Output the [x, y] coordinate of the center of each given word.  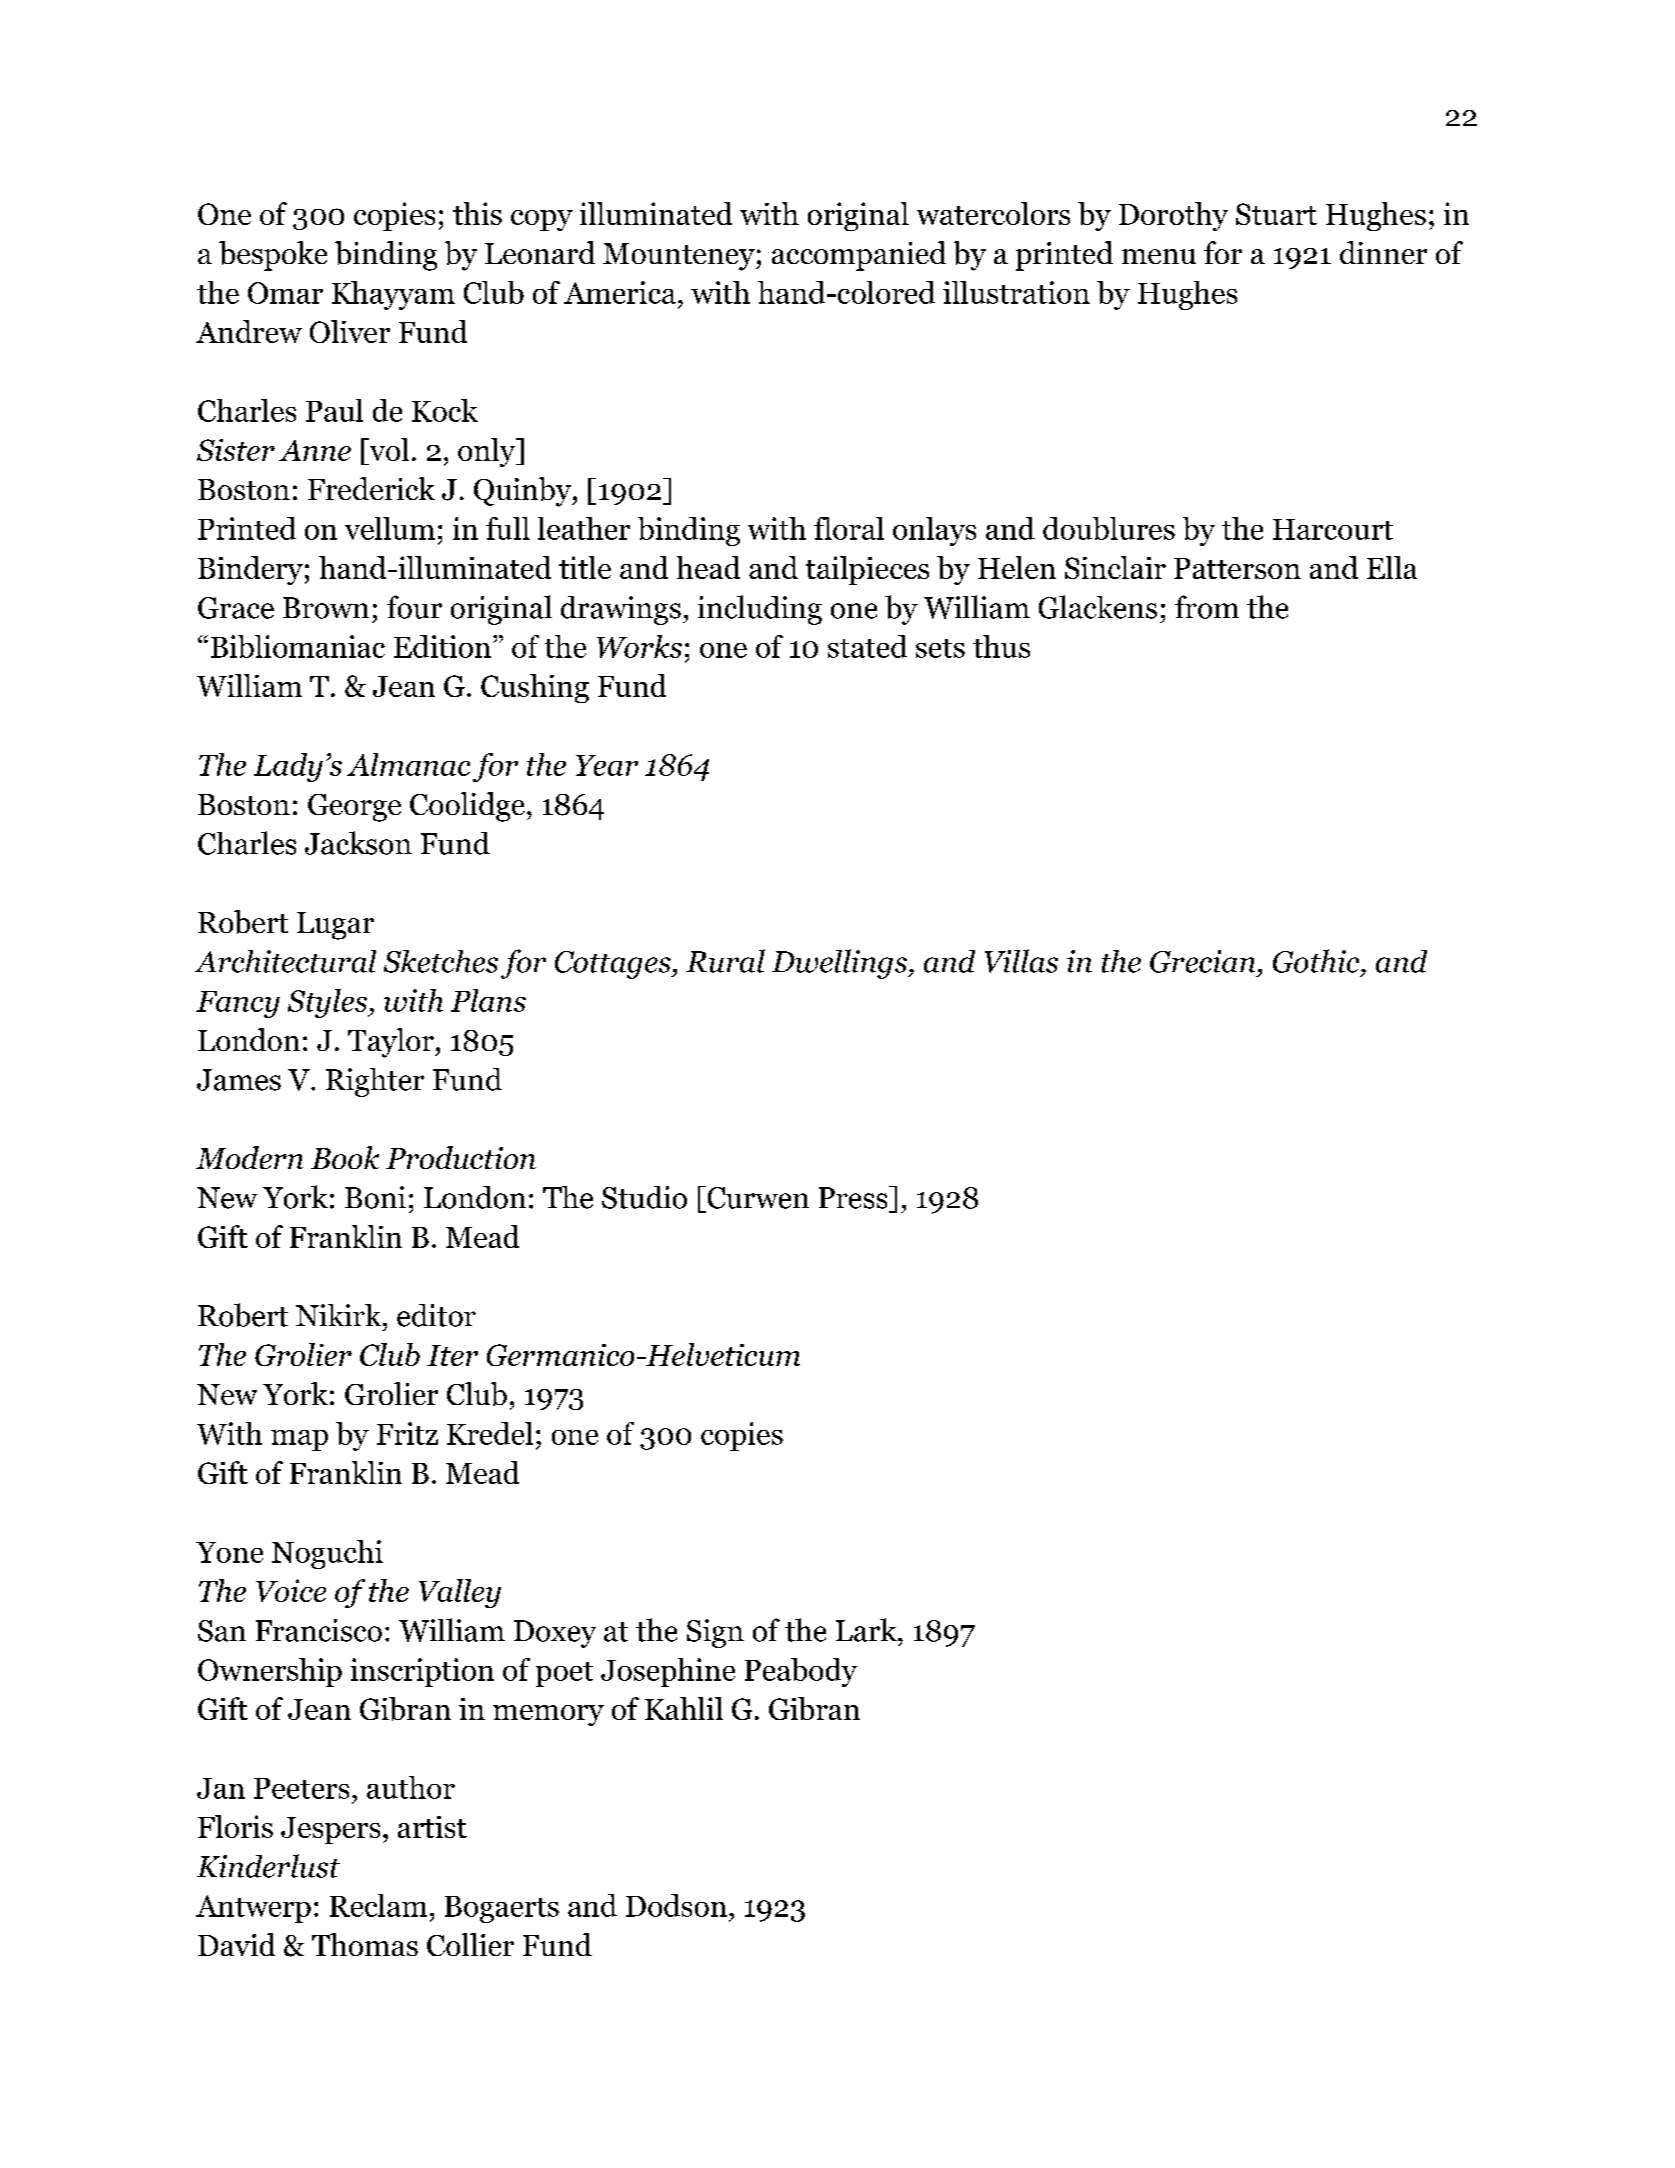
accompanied [859, 256]
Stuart [1276, 214]
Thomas [365, 1944]
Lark [867, 1630]
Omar [285, 293]
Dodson [676, 1905]
